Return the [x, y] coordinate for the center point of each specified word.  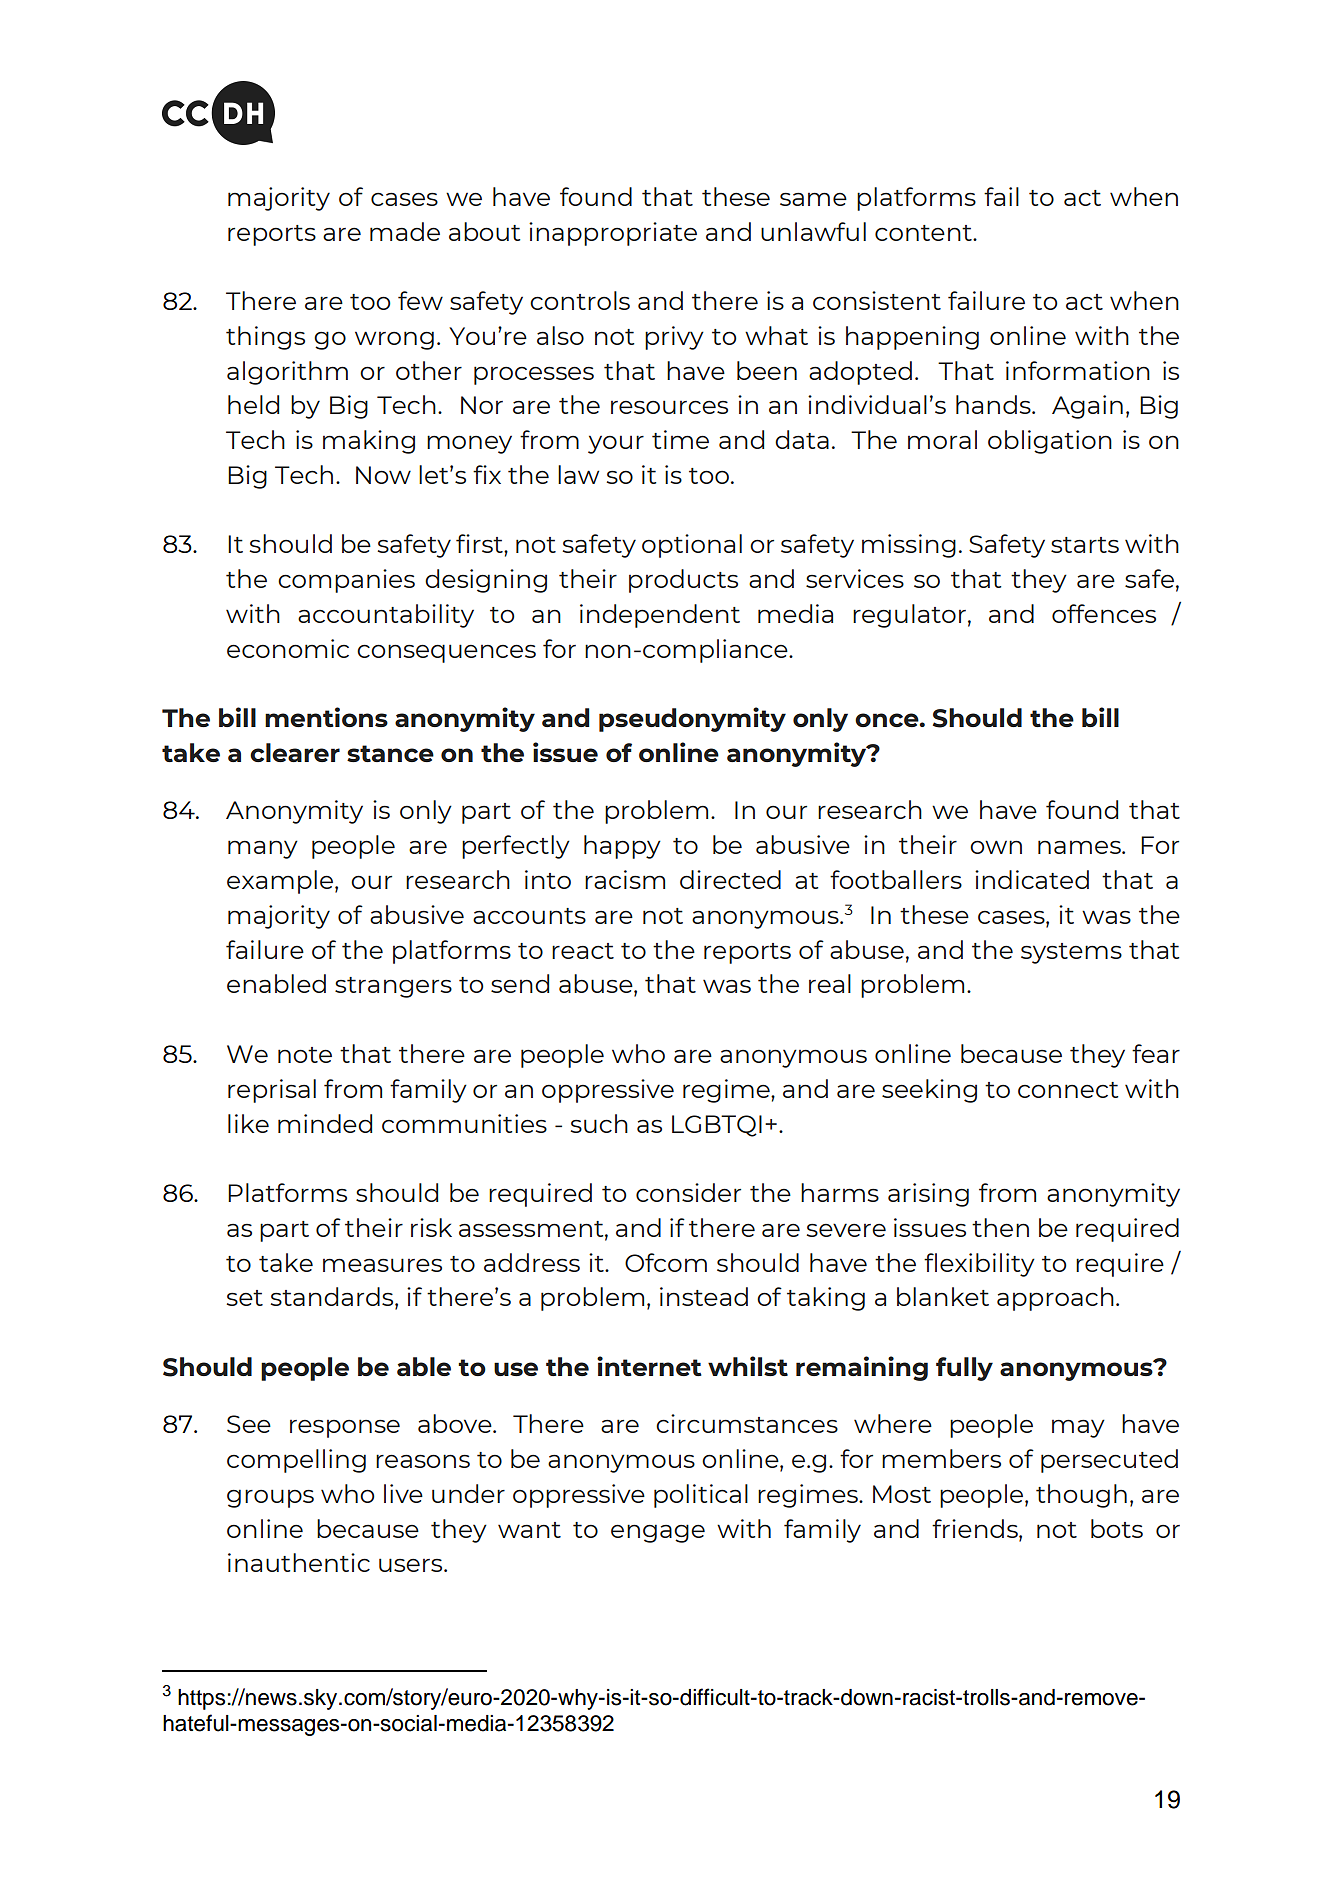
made [405, 231]
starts [1085, 545]
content [924, 233]
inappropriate [613, 234]
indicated [1032, 879]
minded [325, 1123]
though [1081, 1496]
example [280, 882]
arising [928, 1195]
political [701, 1496]
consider [688, 1192]
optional [692, 546]
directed [730, 879]
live [403, 1493]
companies [346, 581]
